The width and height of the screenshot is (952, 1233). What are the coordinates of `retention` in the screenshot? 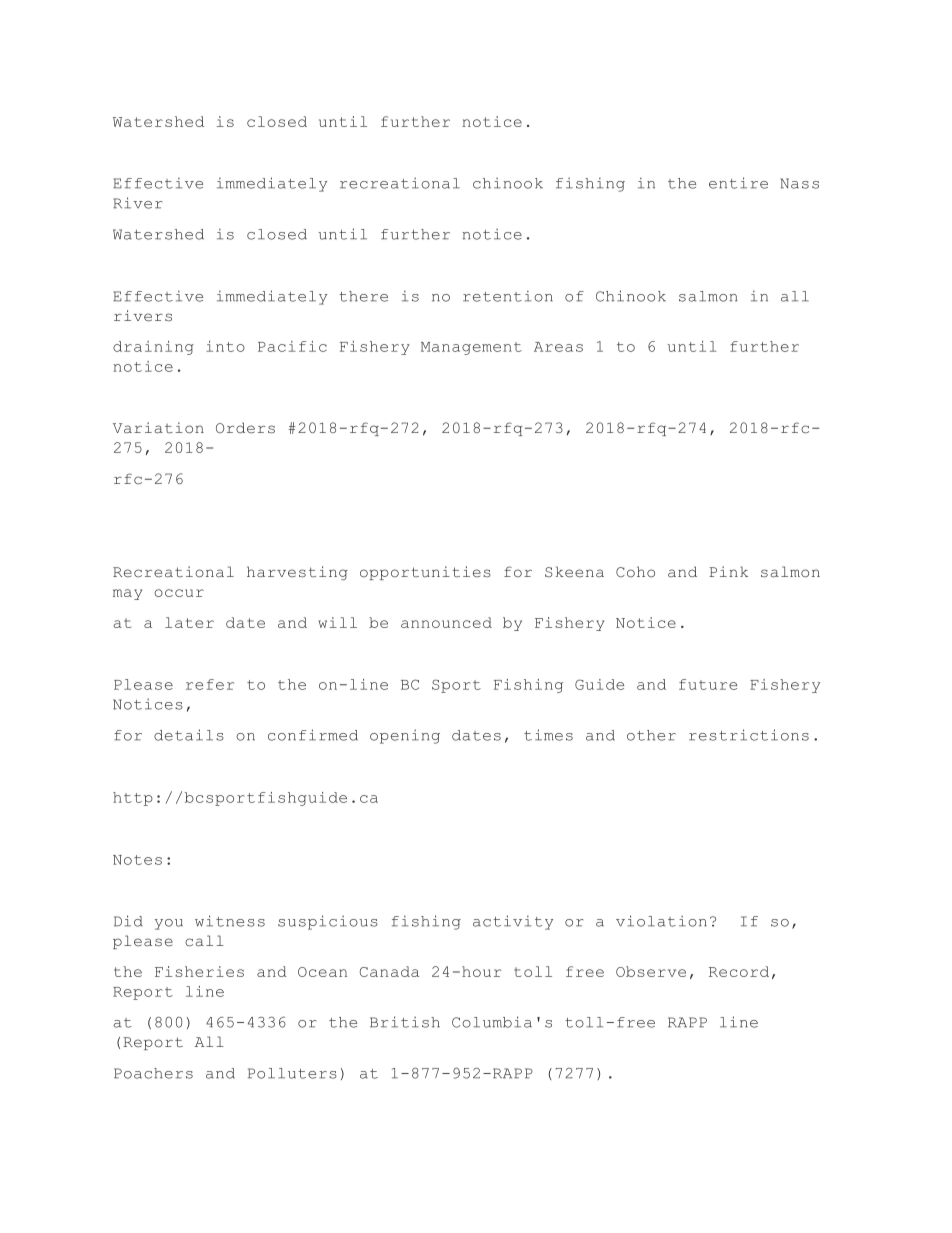 It's located at (508, 296).
